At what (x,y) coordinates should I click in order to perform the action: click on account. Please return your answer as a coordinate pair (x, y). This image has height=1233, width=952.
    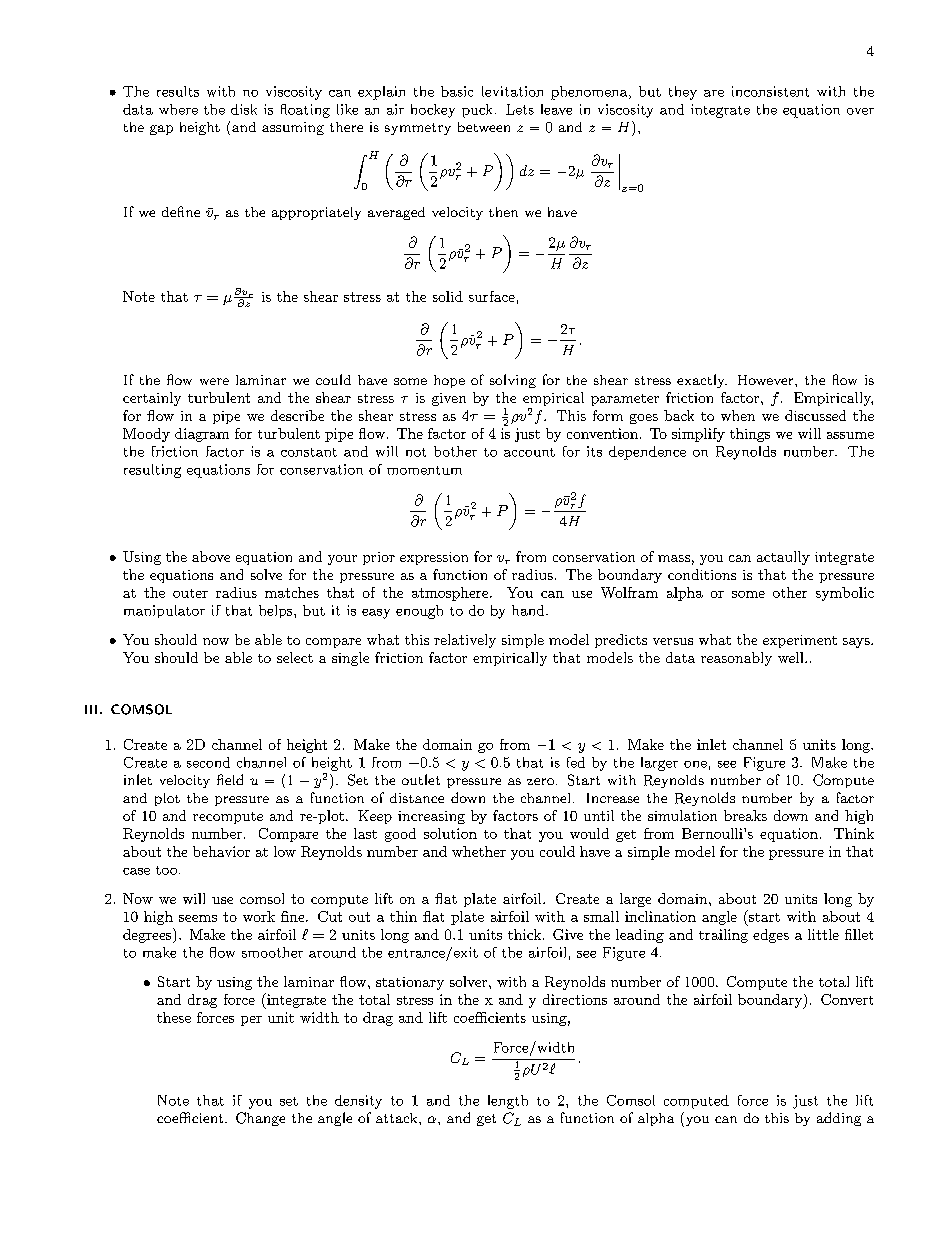
    Looking at the image, I should click on (529, 452).
